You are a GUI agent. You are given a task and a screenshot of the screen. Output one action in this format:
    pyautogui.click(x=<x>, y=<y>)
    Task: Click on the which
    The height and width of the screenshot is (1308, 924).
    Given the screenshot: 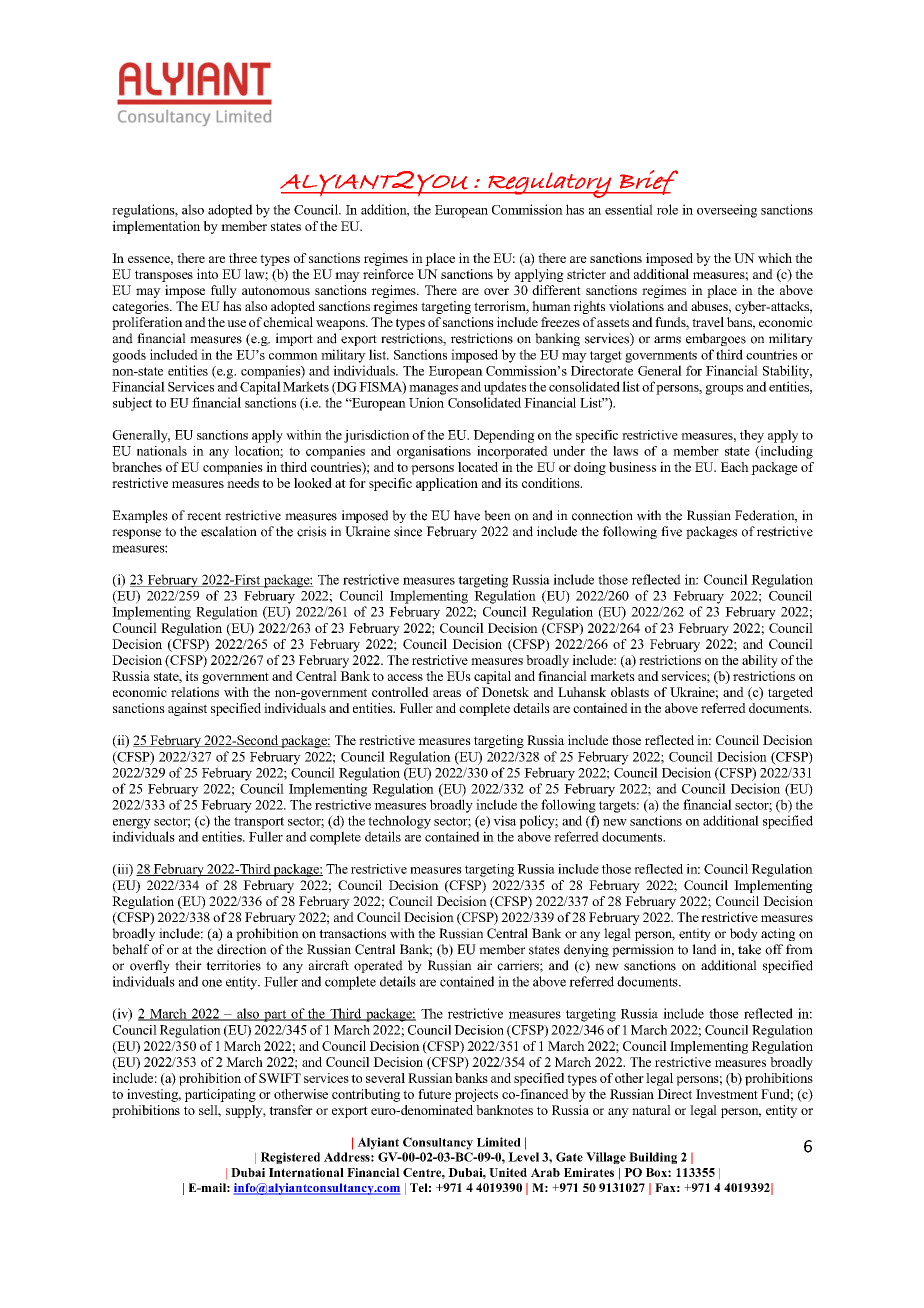 What is the action you would take?
    pyautogui.click(x=775, y=258)
